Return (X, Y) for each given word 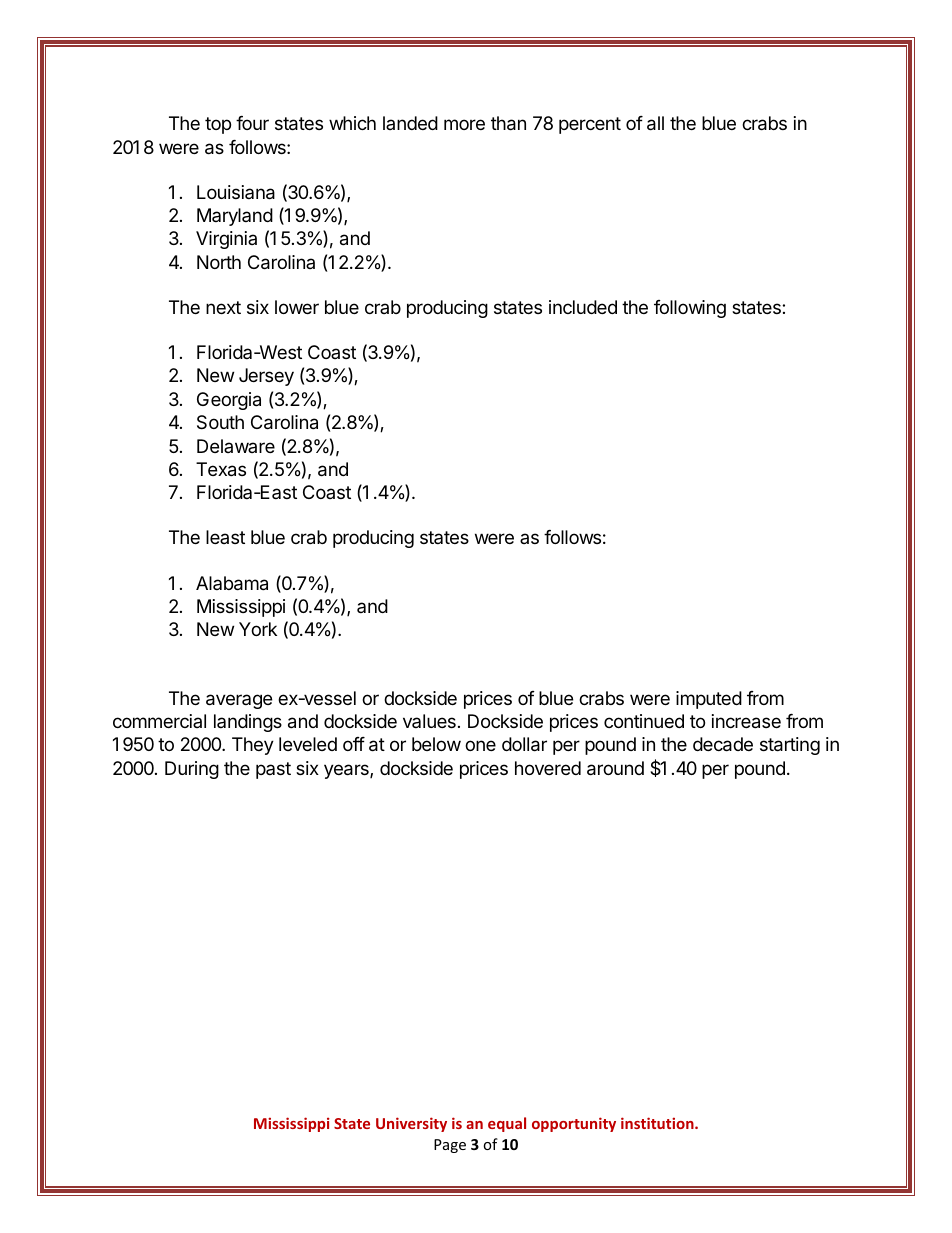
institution (658, 1123)
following (690, 309)
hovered (548, 768)
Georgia (229, 401)
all (655, 123)
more (464, 124)
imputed (709, 700)
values (429, 721)
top (218, 125)
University (411, 1124)
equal (507, 1124)
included (583, 307)
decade (723, 744)
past (273, 770)
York (258, 629)
